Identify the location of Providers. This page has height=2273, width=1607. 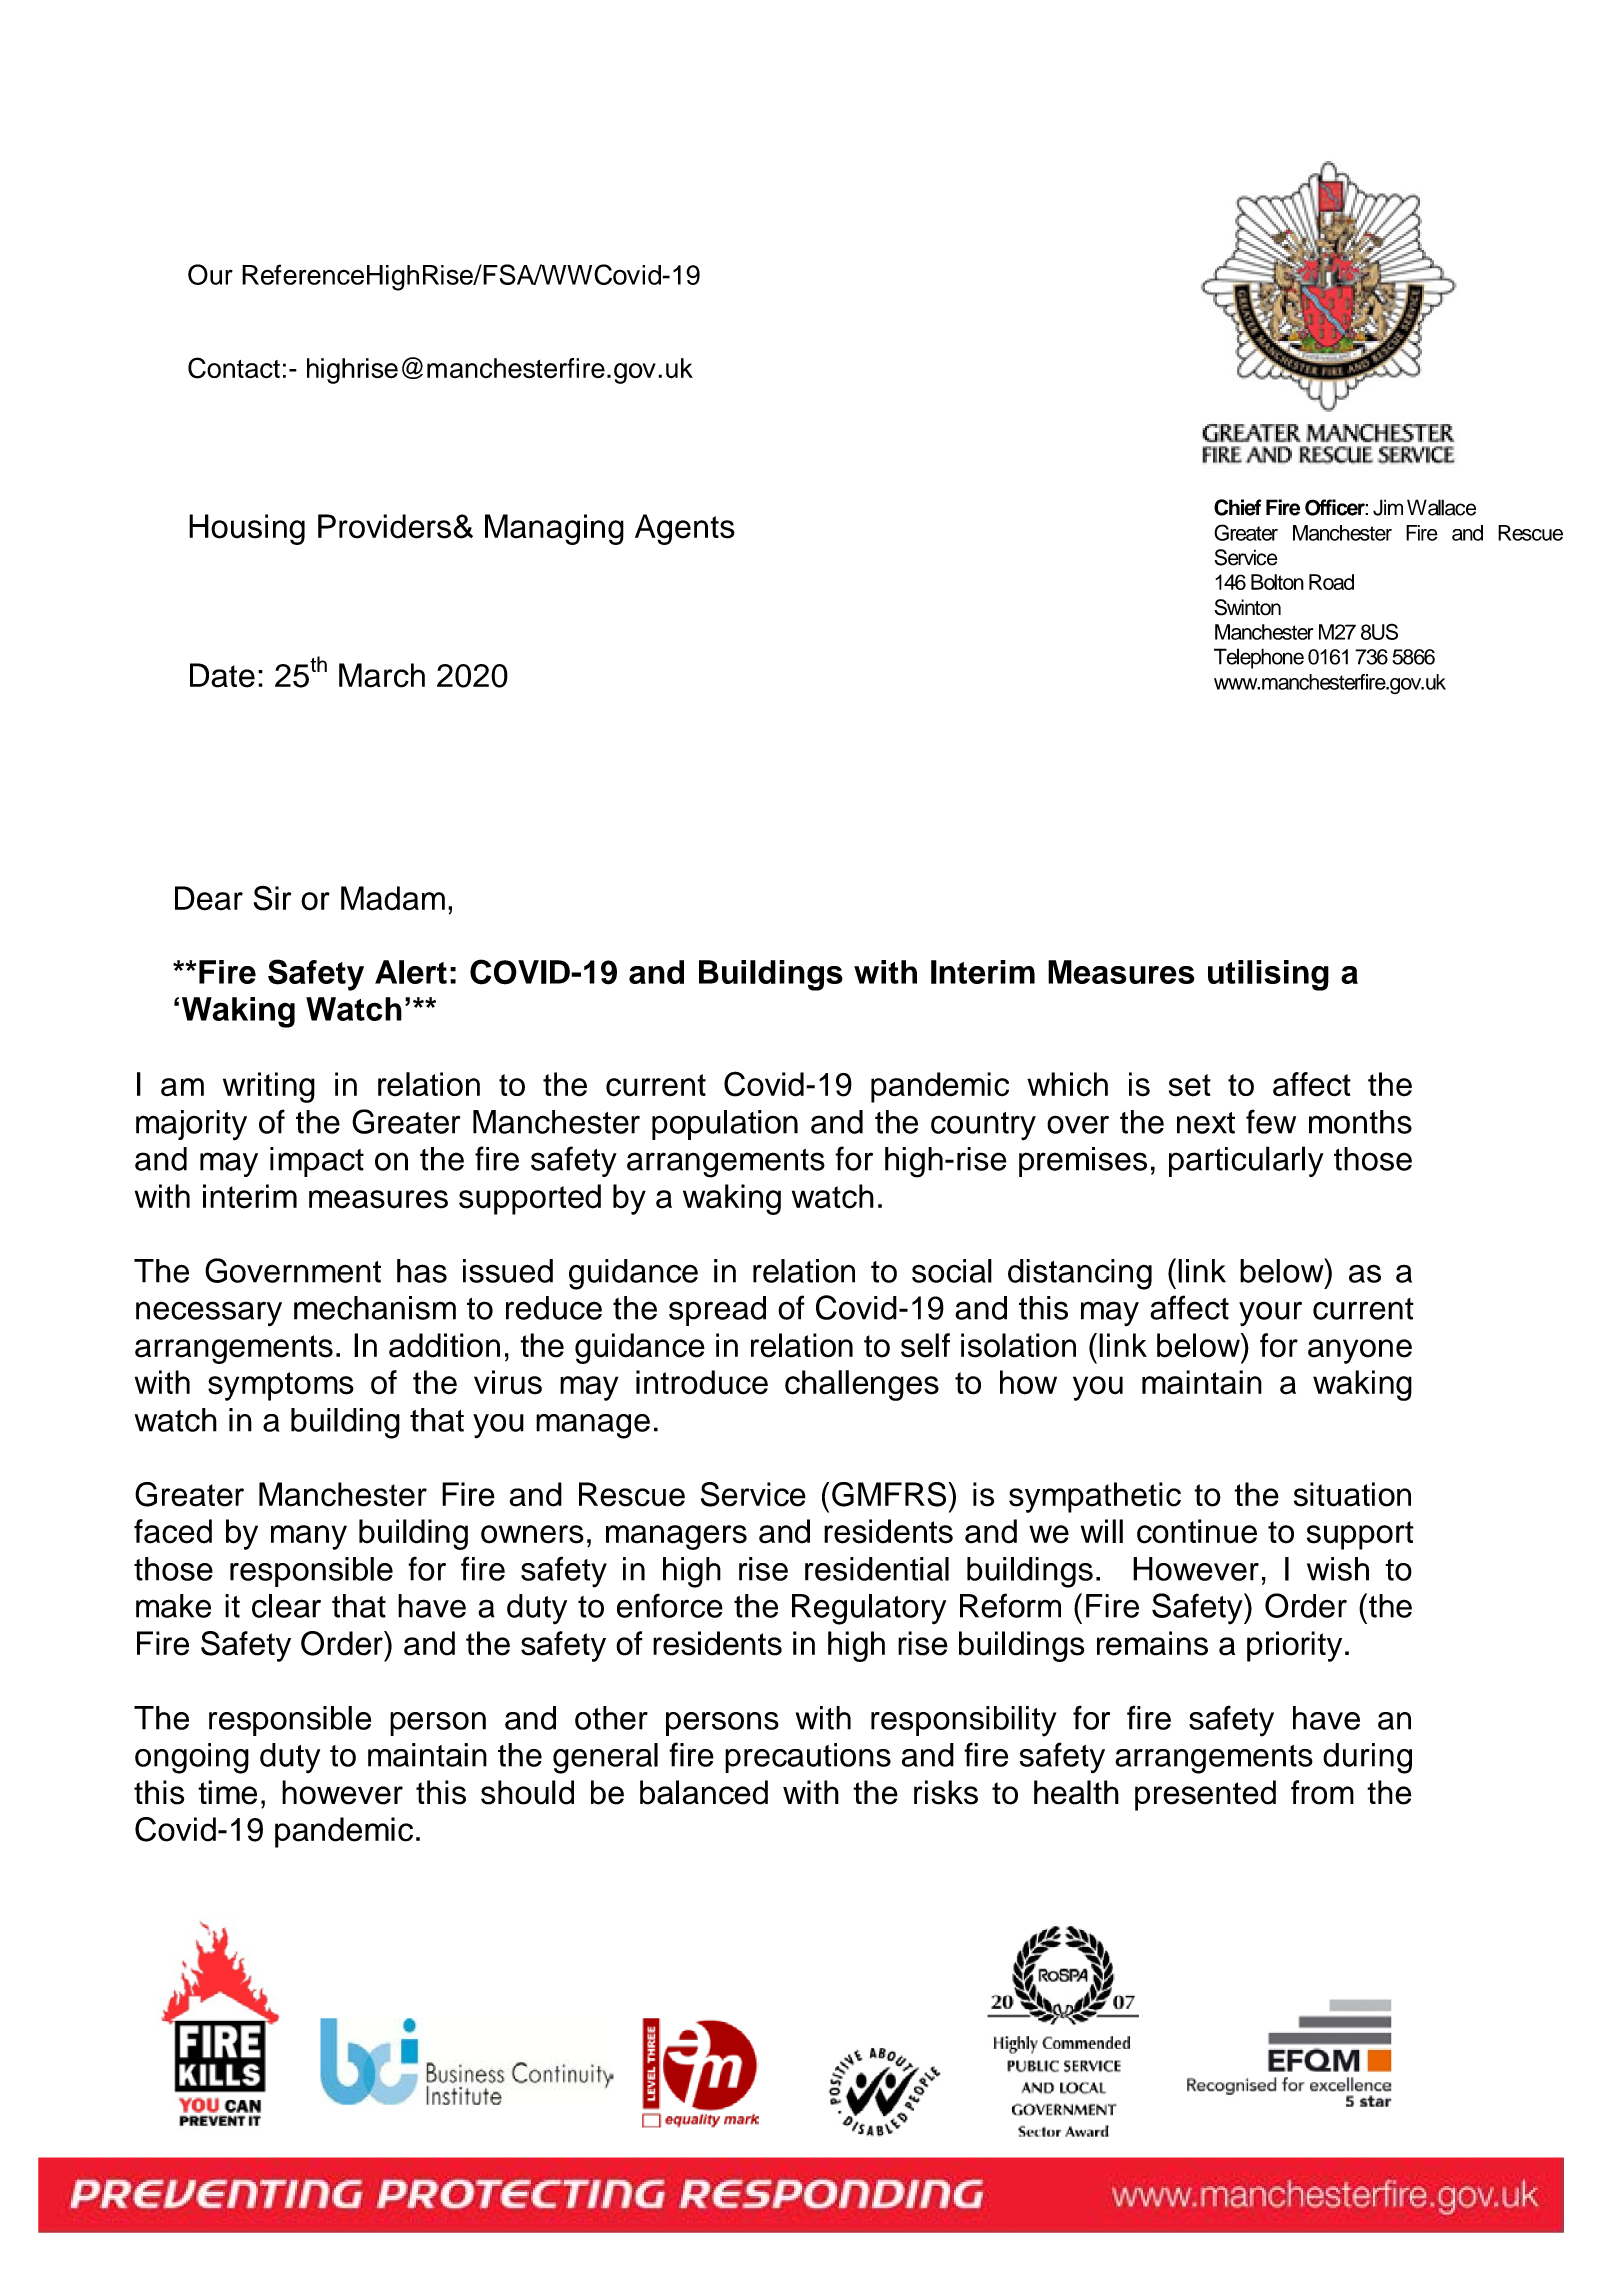
(386, 526).
